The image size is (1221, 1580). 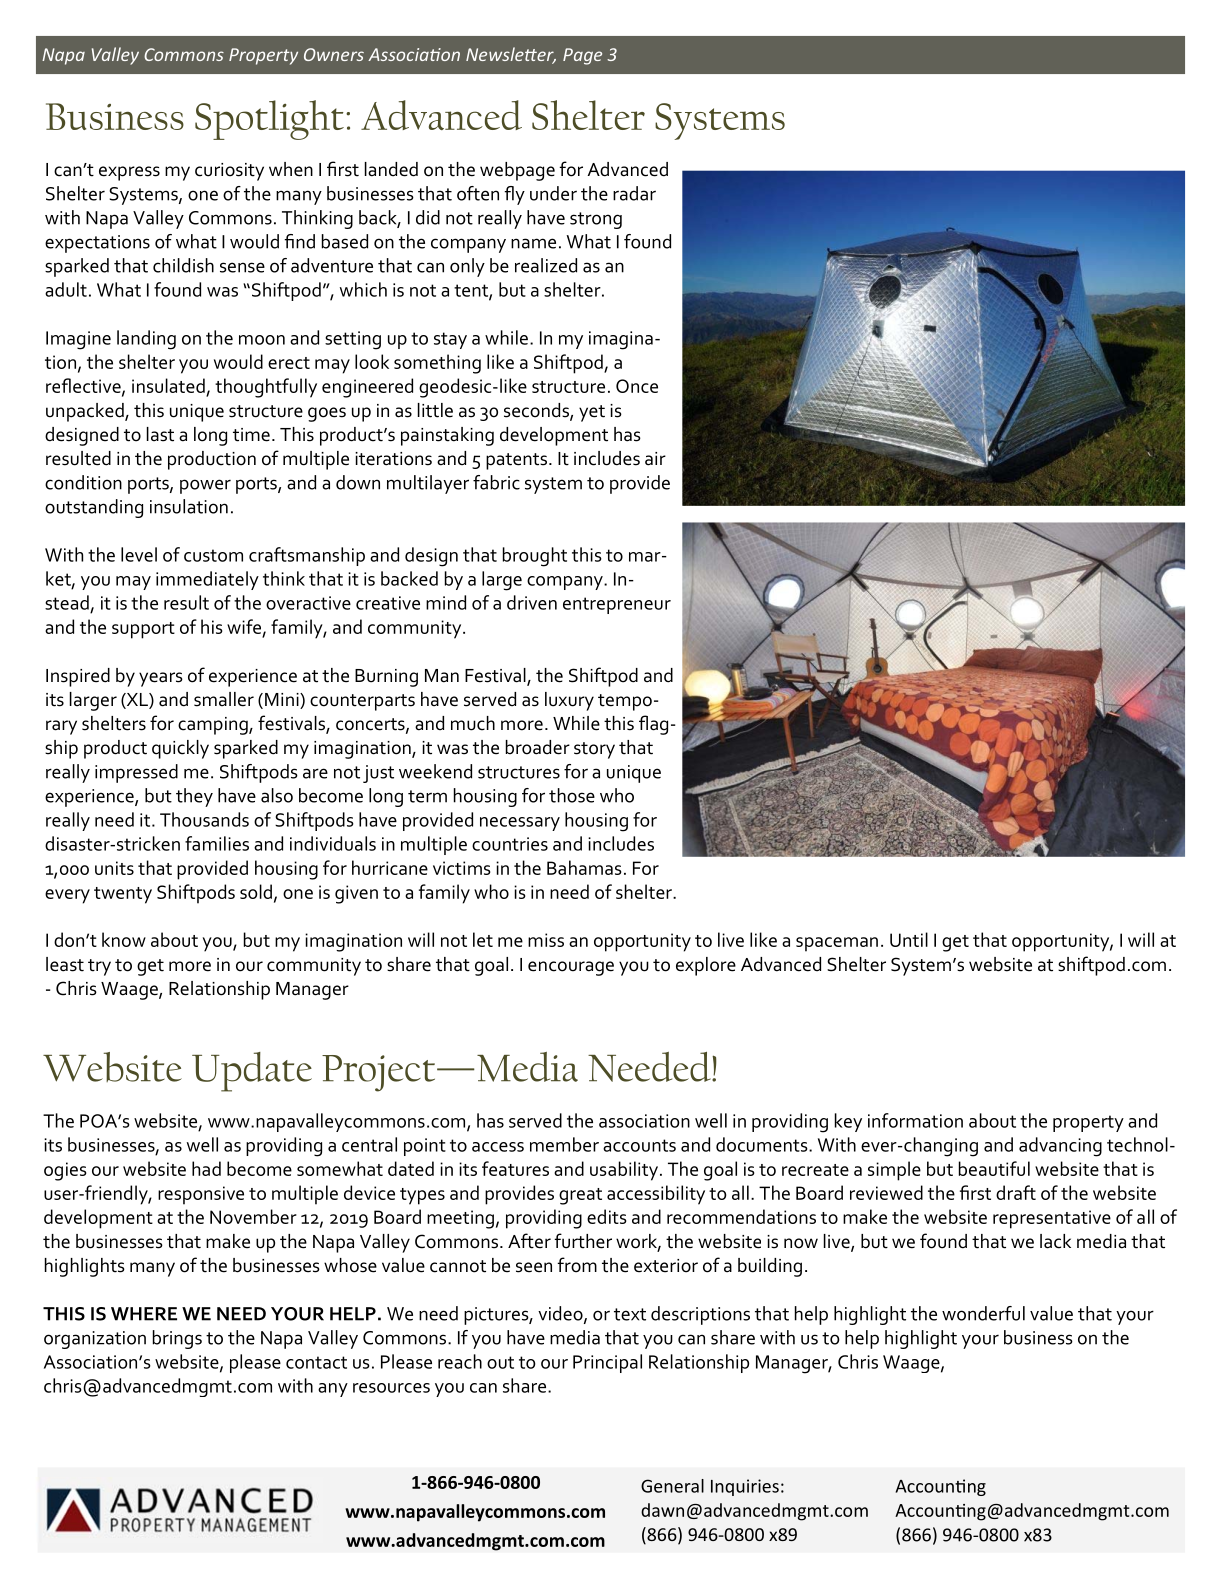 I want to click on simple, so click(x=894, y=1171).
